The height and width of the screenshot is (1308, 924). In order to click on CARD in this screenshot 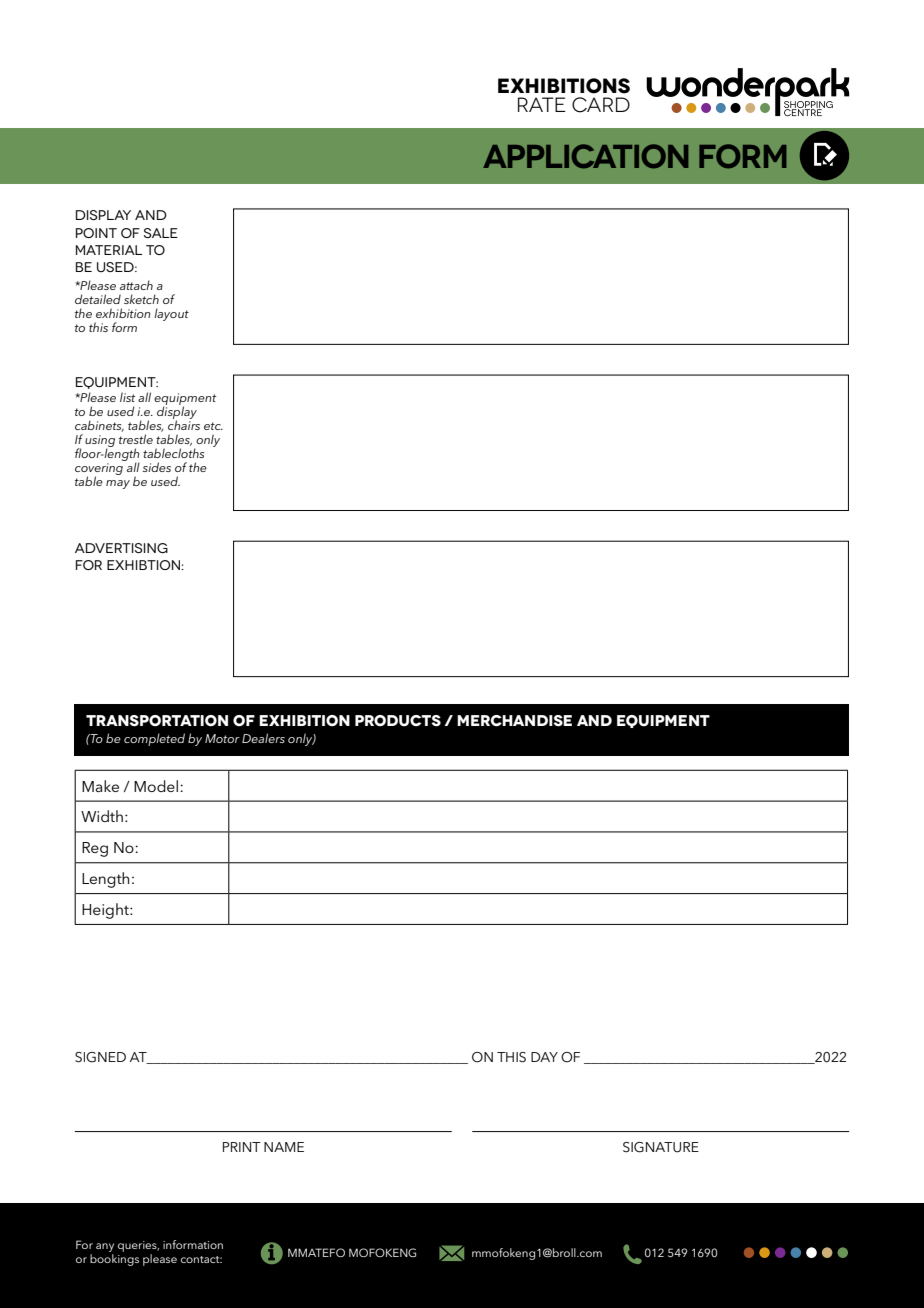, I will do `click(601, 105)`.
